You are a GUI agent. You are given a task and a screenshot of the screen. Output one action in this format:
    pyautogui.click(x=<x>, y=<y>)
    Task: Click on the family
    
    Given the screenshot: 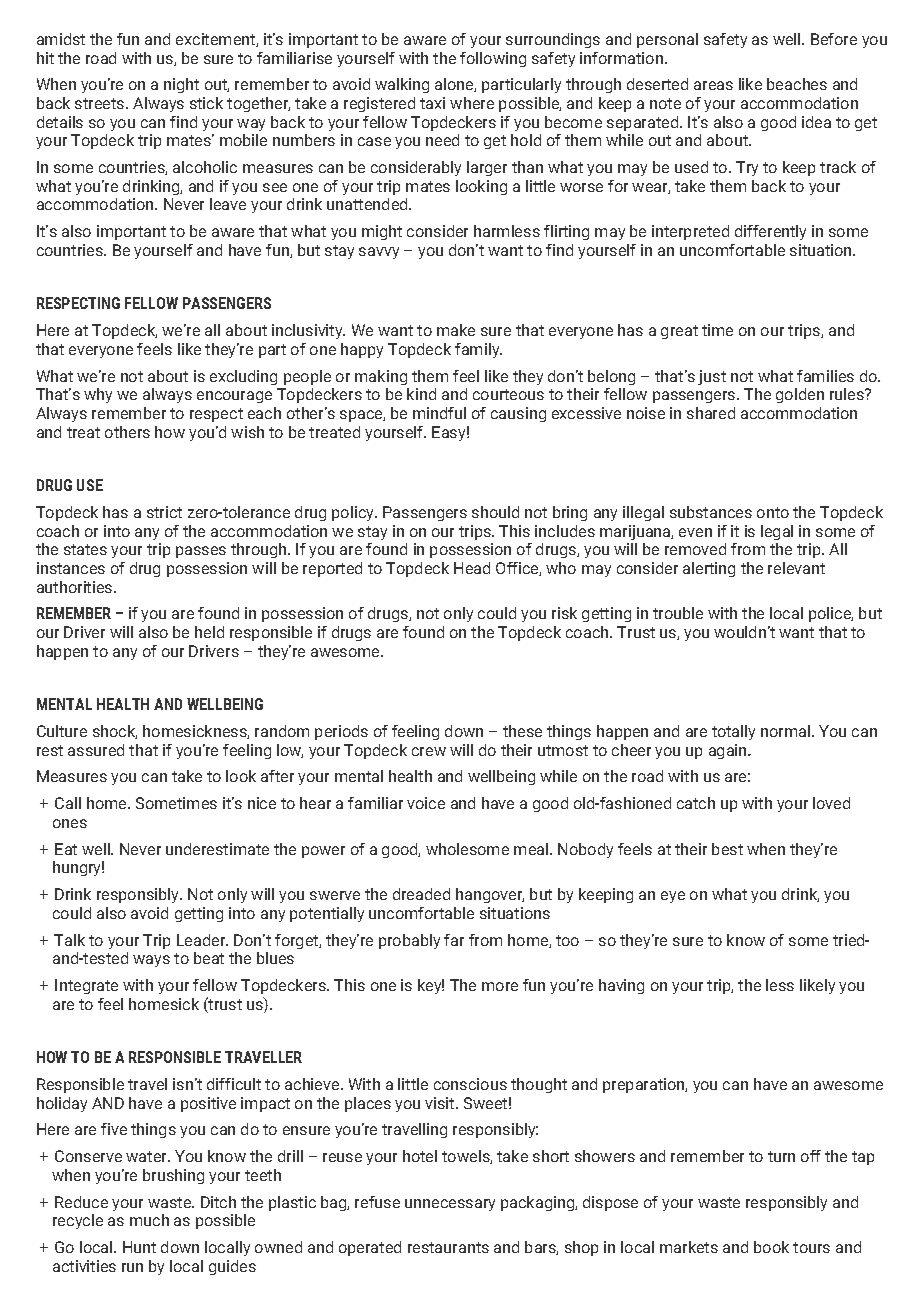 What is the action you would take?
    pyautogui.click(x=478, y=350)
